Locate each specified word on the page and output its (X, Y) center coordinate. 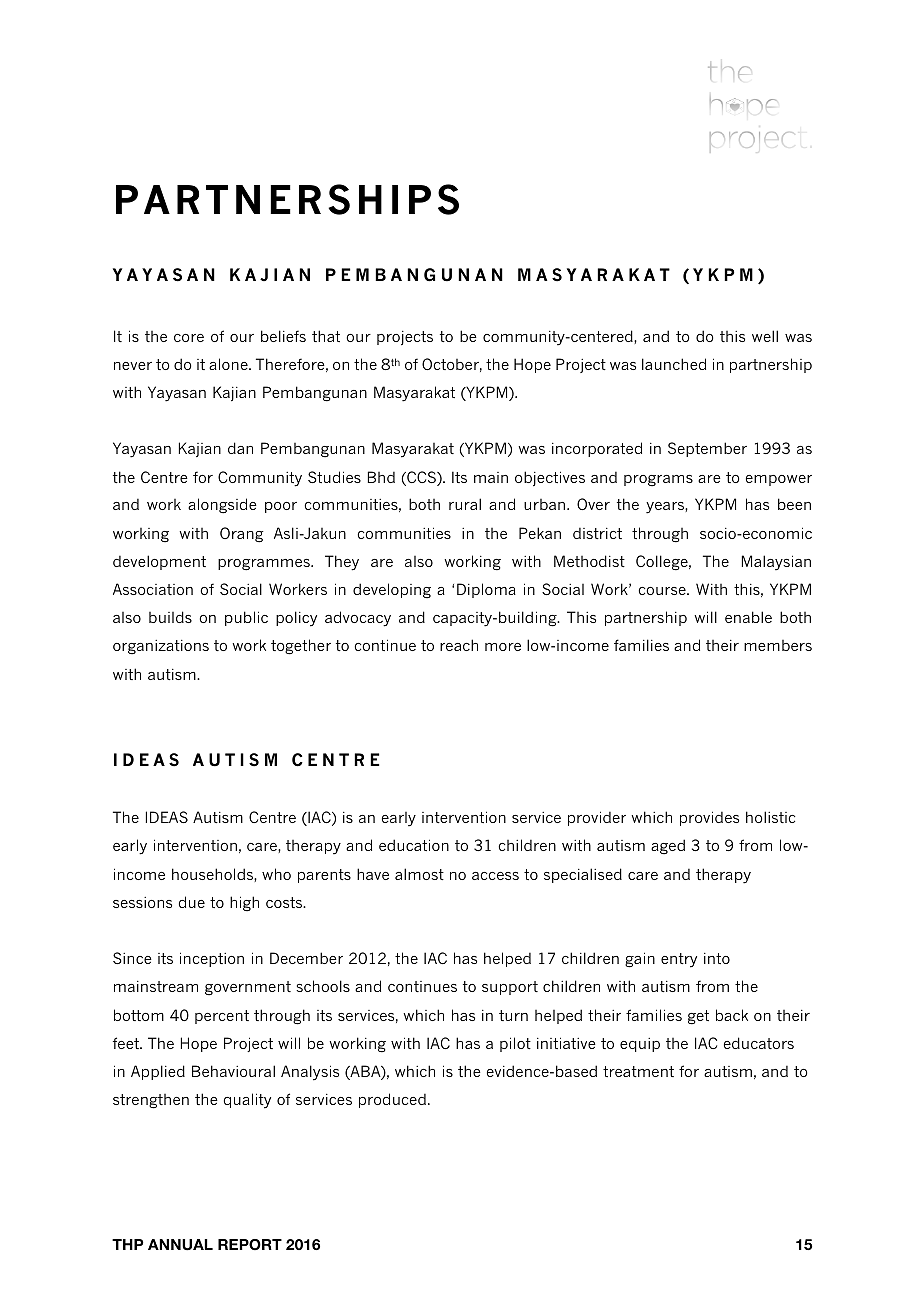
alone (229, 364)
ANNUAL (180, 1245)
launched (674, 364)
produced (392, 1100)
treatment (638, 1071)
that (326, 336)
